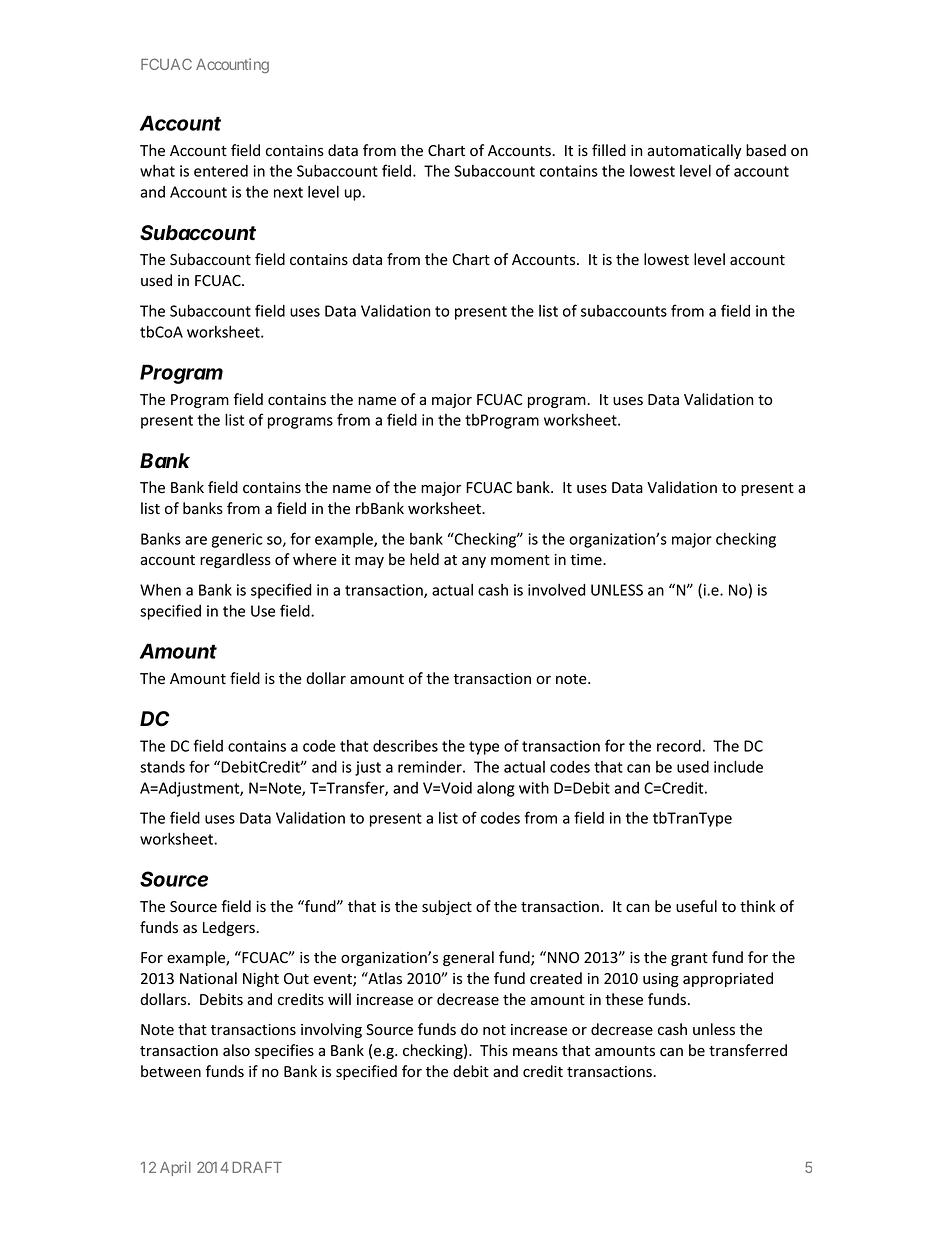 The width and height of the screenshot is (952, 1233). What do you see at coordinates (474, 562) in the screenshot?
I see `any` at bounding box center [474, 562].
